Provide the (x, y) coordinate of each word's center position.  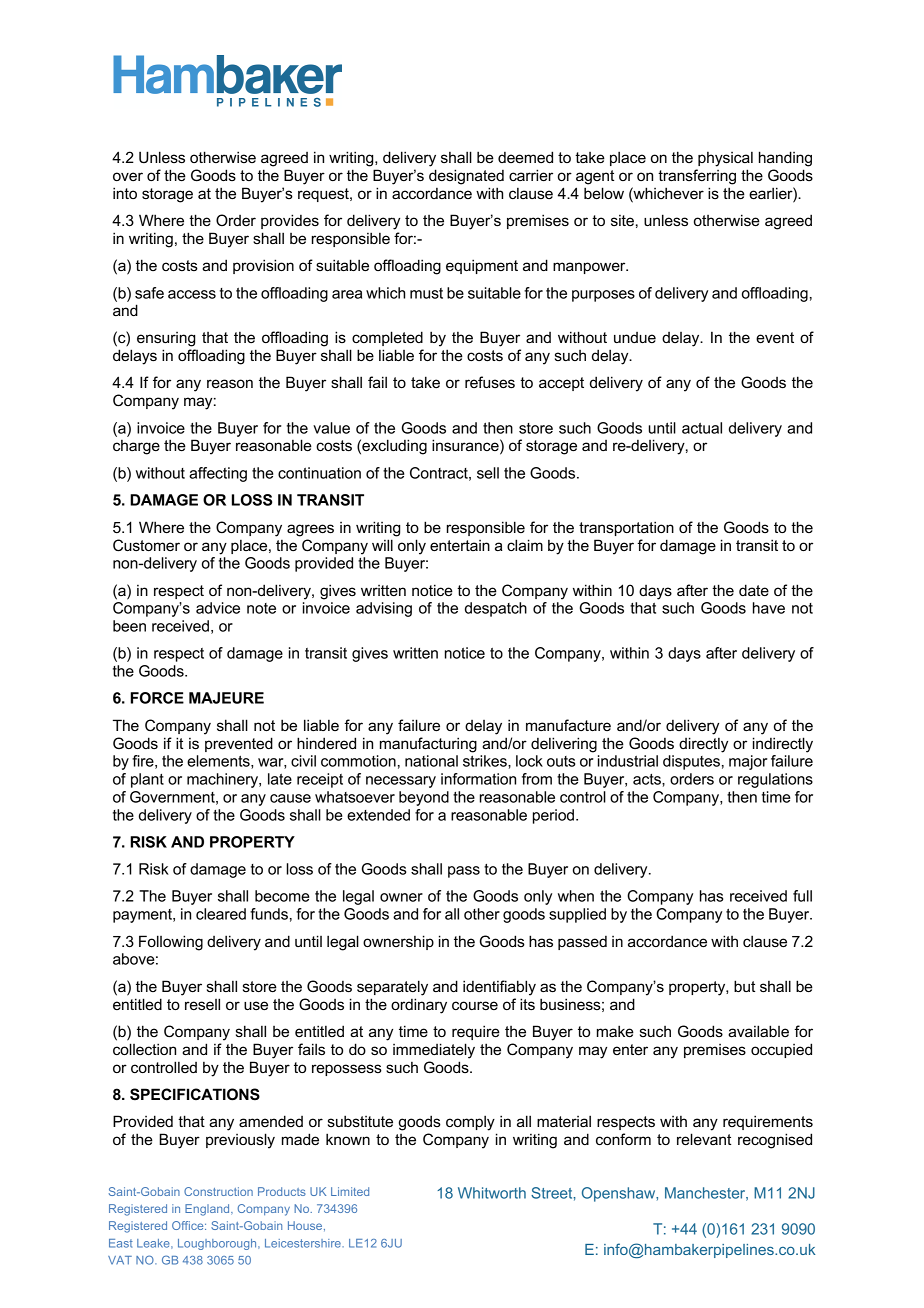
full (802, 896)
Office (189, 1225)
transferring (697, 177)
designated (466, 177)
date (754, 590)
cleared (221, 914)
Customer (146, 545)
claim (525, 545)
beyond (424, 798)
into (125, 193)
